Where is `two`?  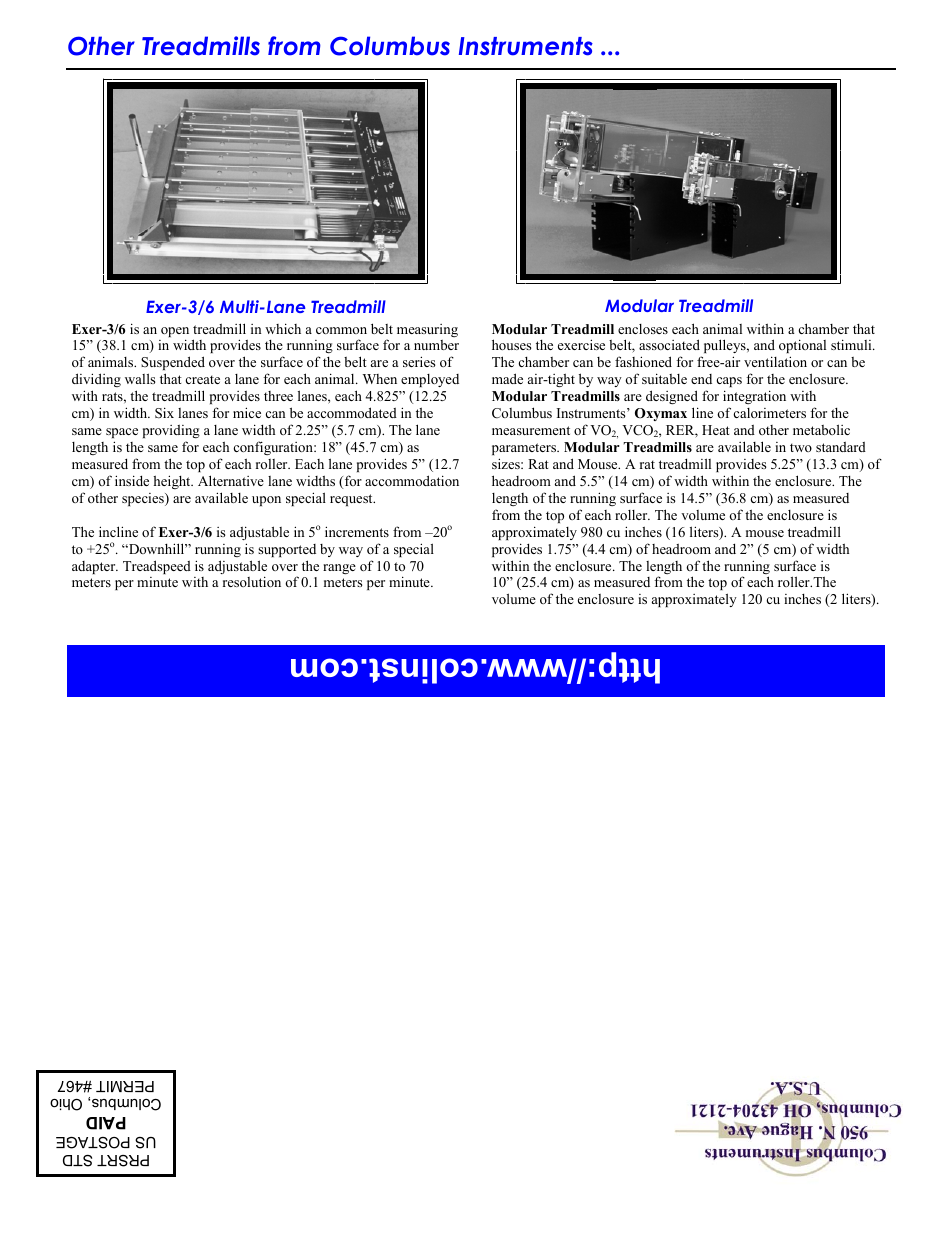 two is located at coordinates (801, 447).
